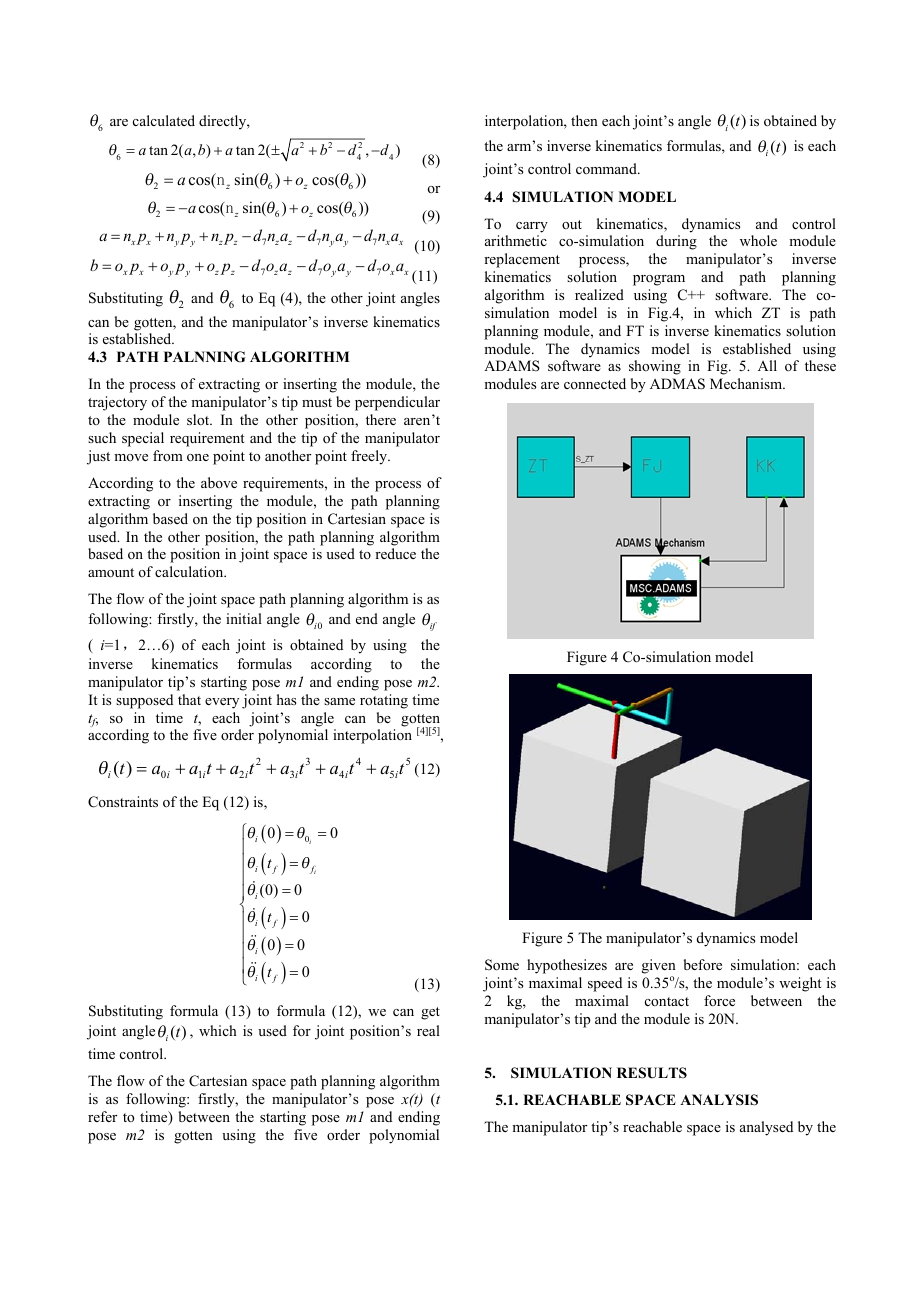 The height and width of the image is (1308, 924). I want to click on reduce, so click(395, 553).
